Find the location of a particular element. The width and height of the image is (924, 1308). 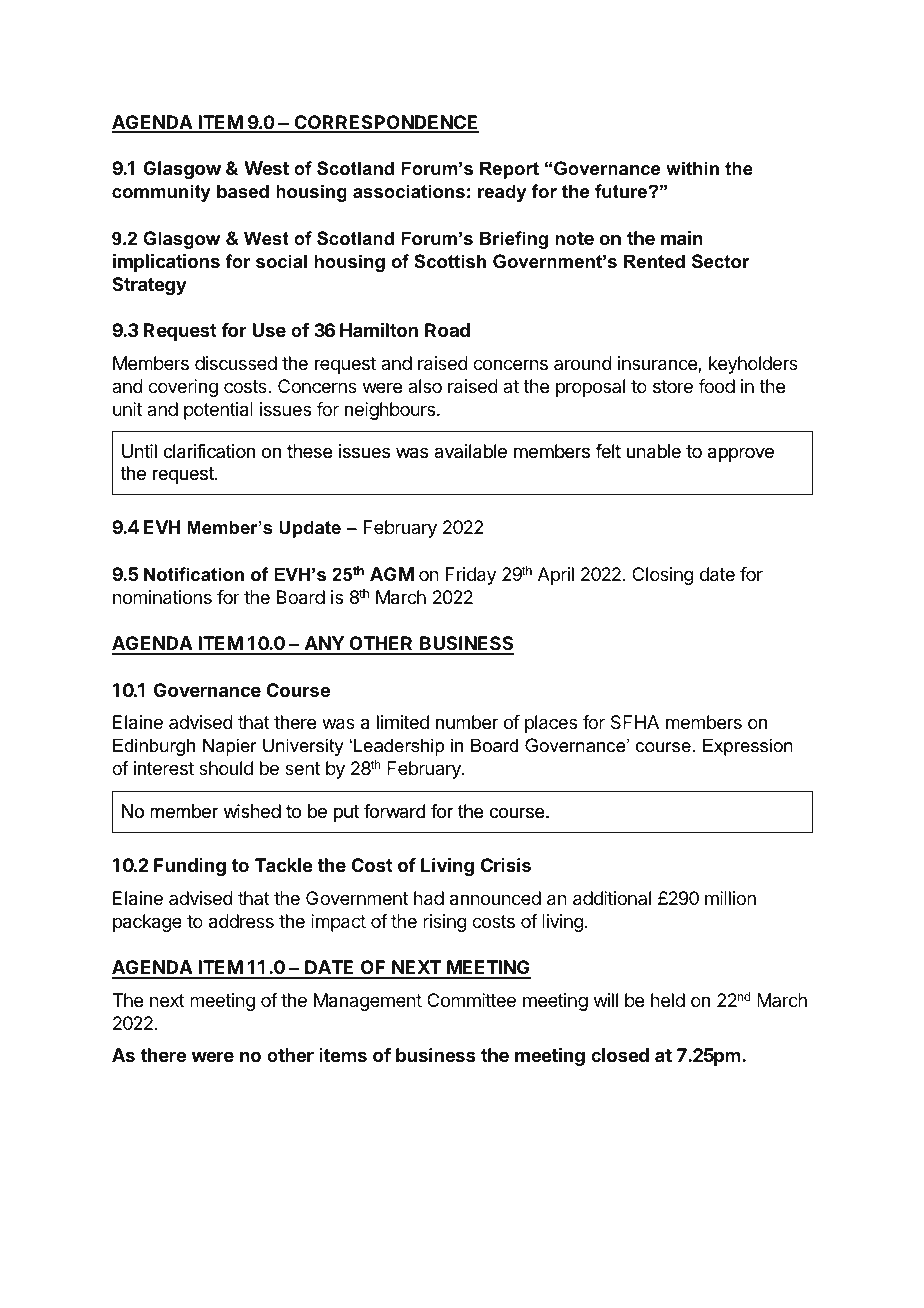

Notification is located at coordinates (194, 574).
